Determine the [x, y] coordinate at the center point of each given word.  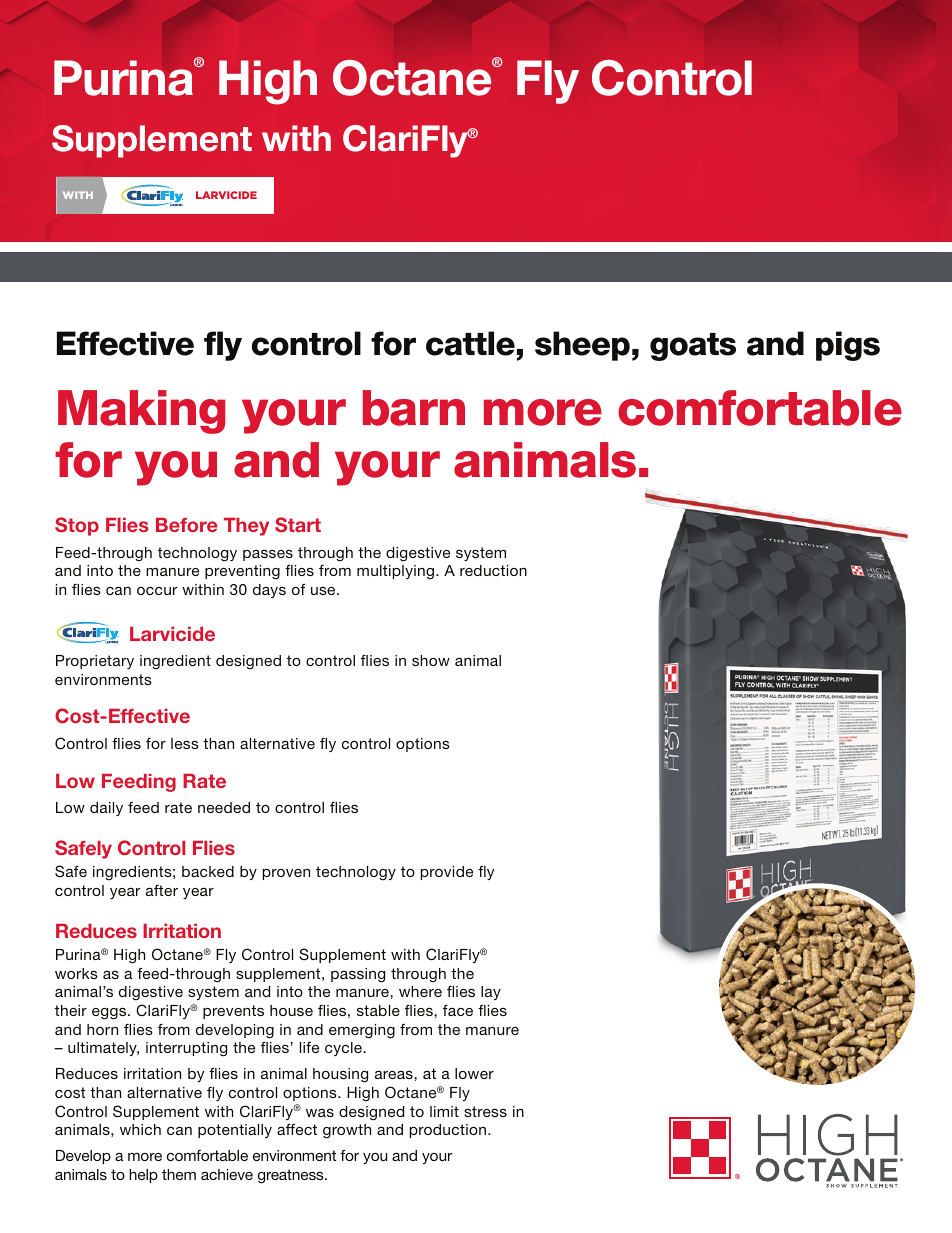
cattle [470, 343]
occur [157, 591]
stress [485, 1111]
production [448, 1131]
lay [491, 993]
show [431, 660]
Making [141, 412]
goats [693, 347]
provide [447, 873]
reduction [493, 570]
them [179, 1174]
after [162, 890]
